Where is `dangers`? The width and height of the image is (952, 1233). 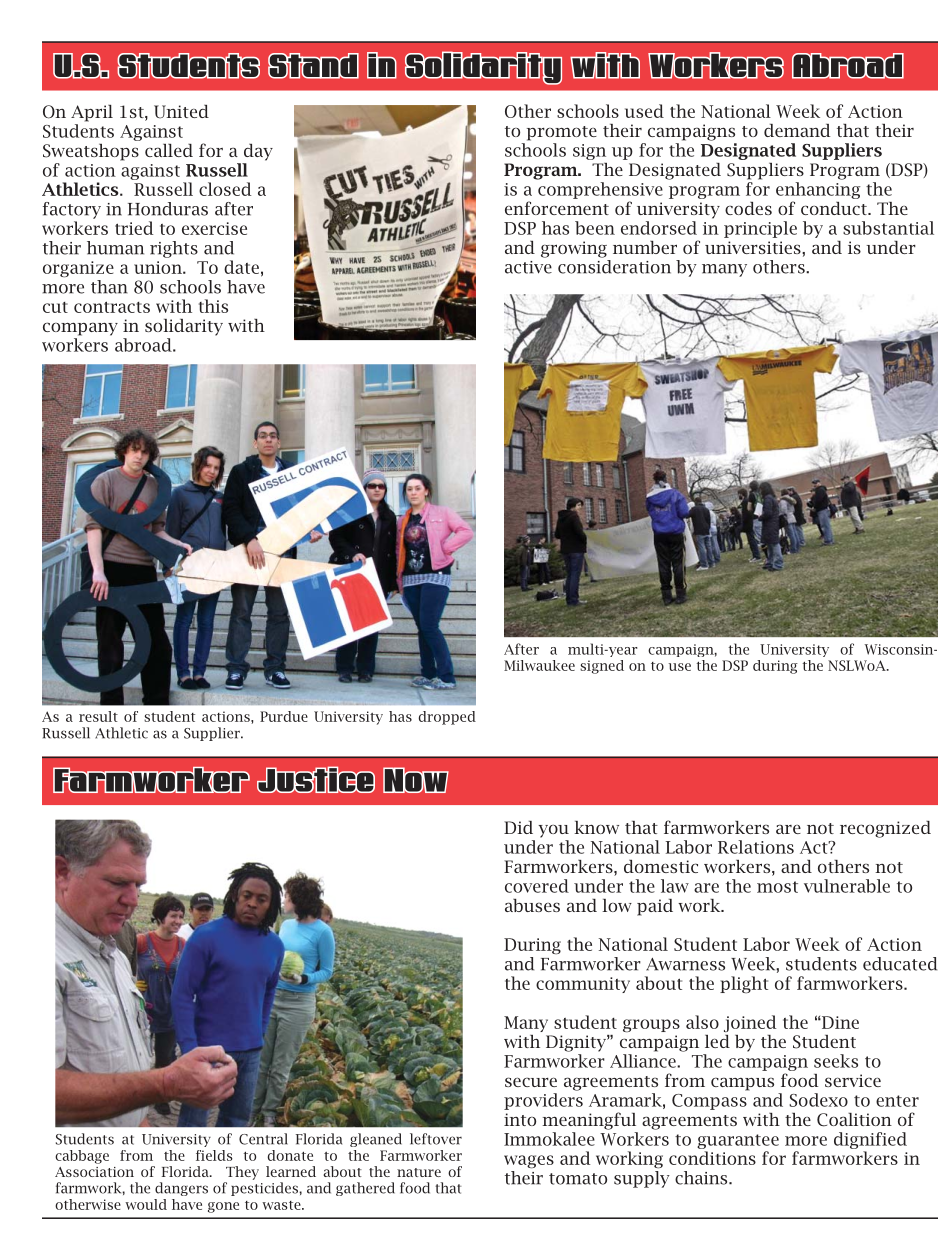 dangers is located at coordinates (181, 1189).
